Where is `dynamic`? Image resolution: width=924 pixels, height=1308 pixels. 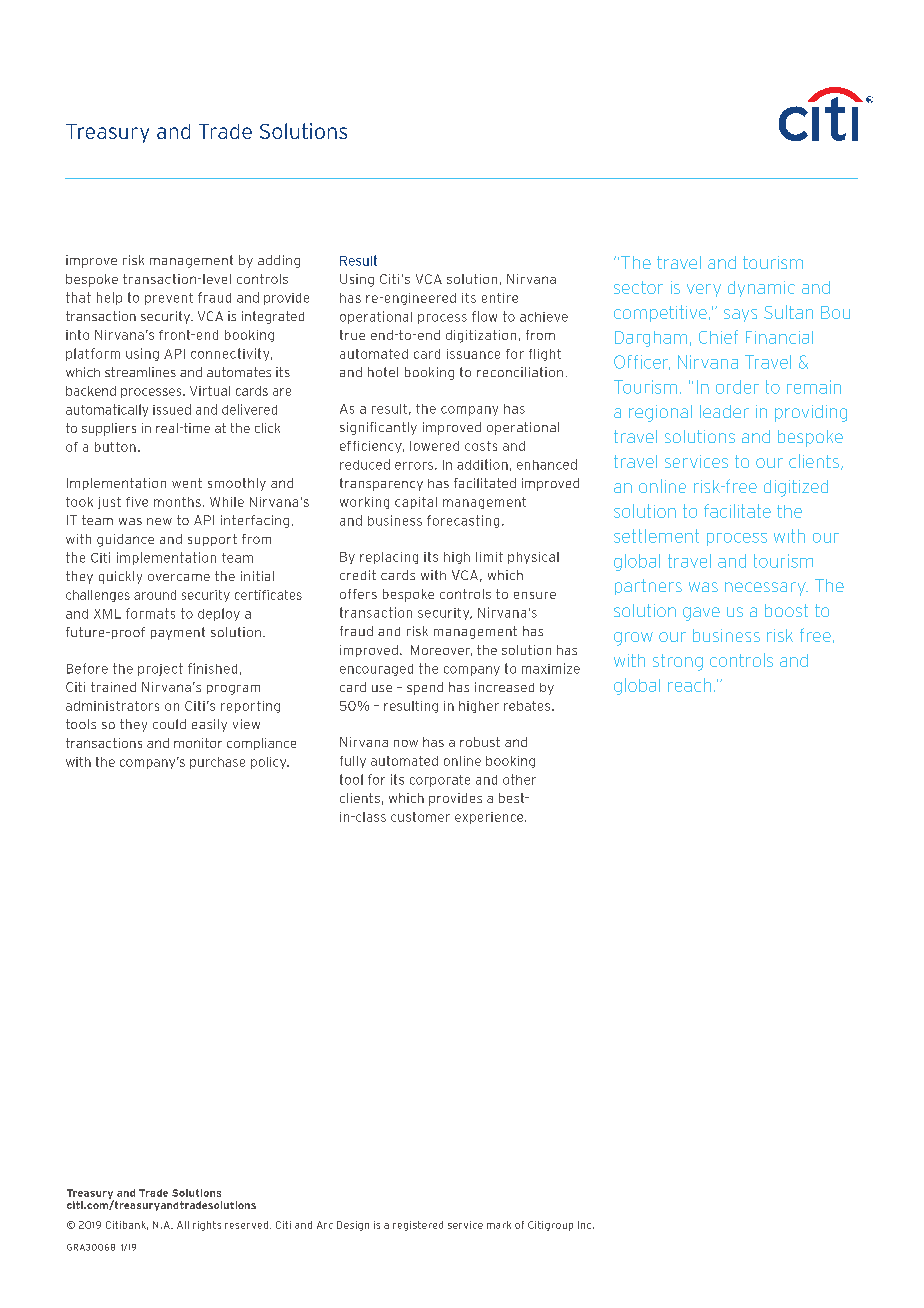
dynamic is located at coordinates (761, 289).
